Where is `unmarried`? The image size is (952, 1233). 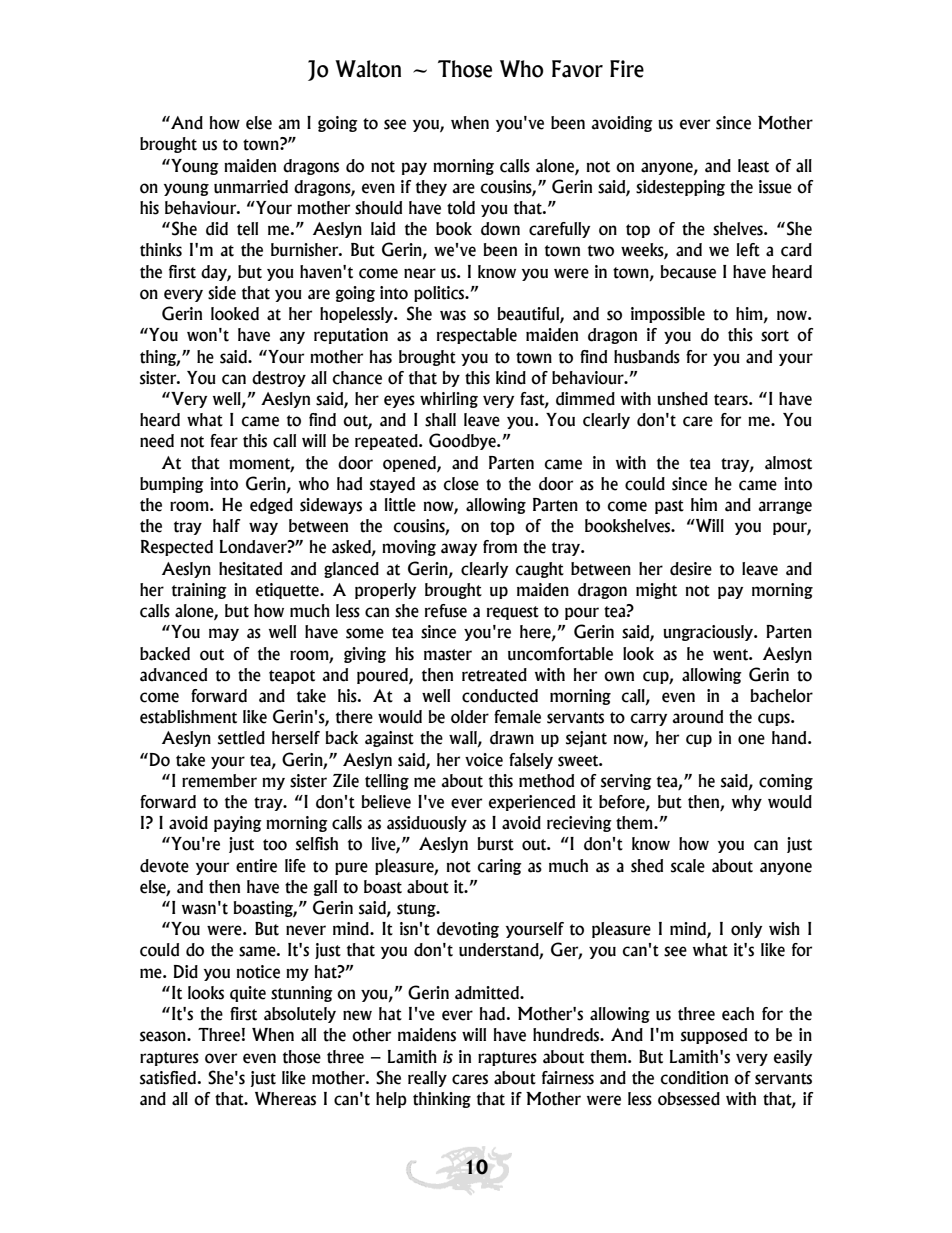 unmarried is located at coordinates (251, 187).
